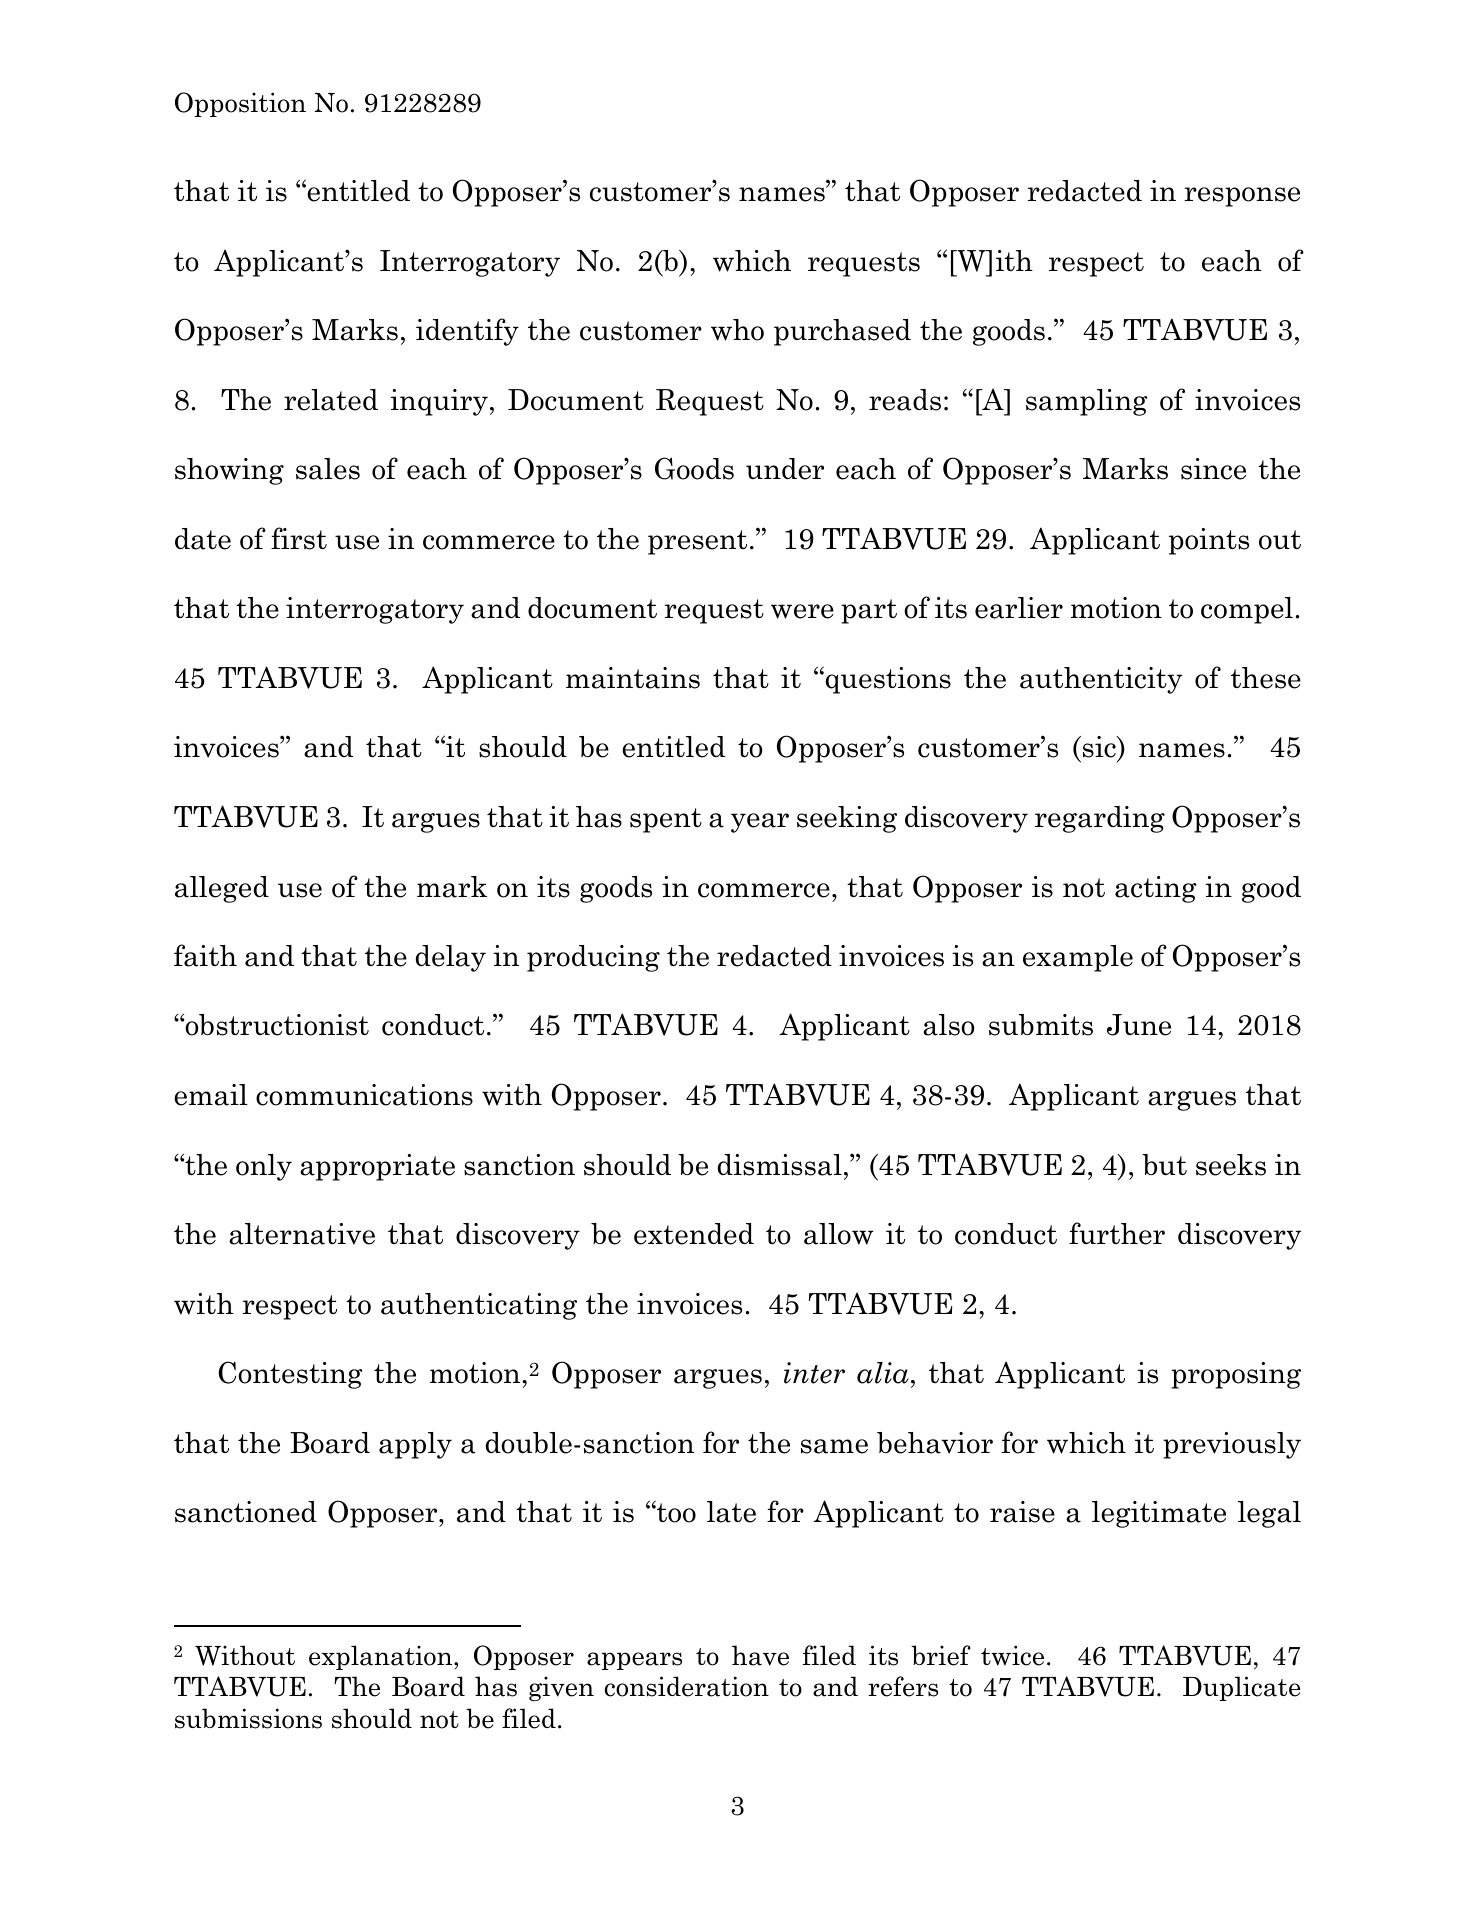 The image size is (1475, 1908). I want to click on authenticity, so click(1101, 680).
